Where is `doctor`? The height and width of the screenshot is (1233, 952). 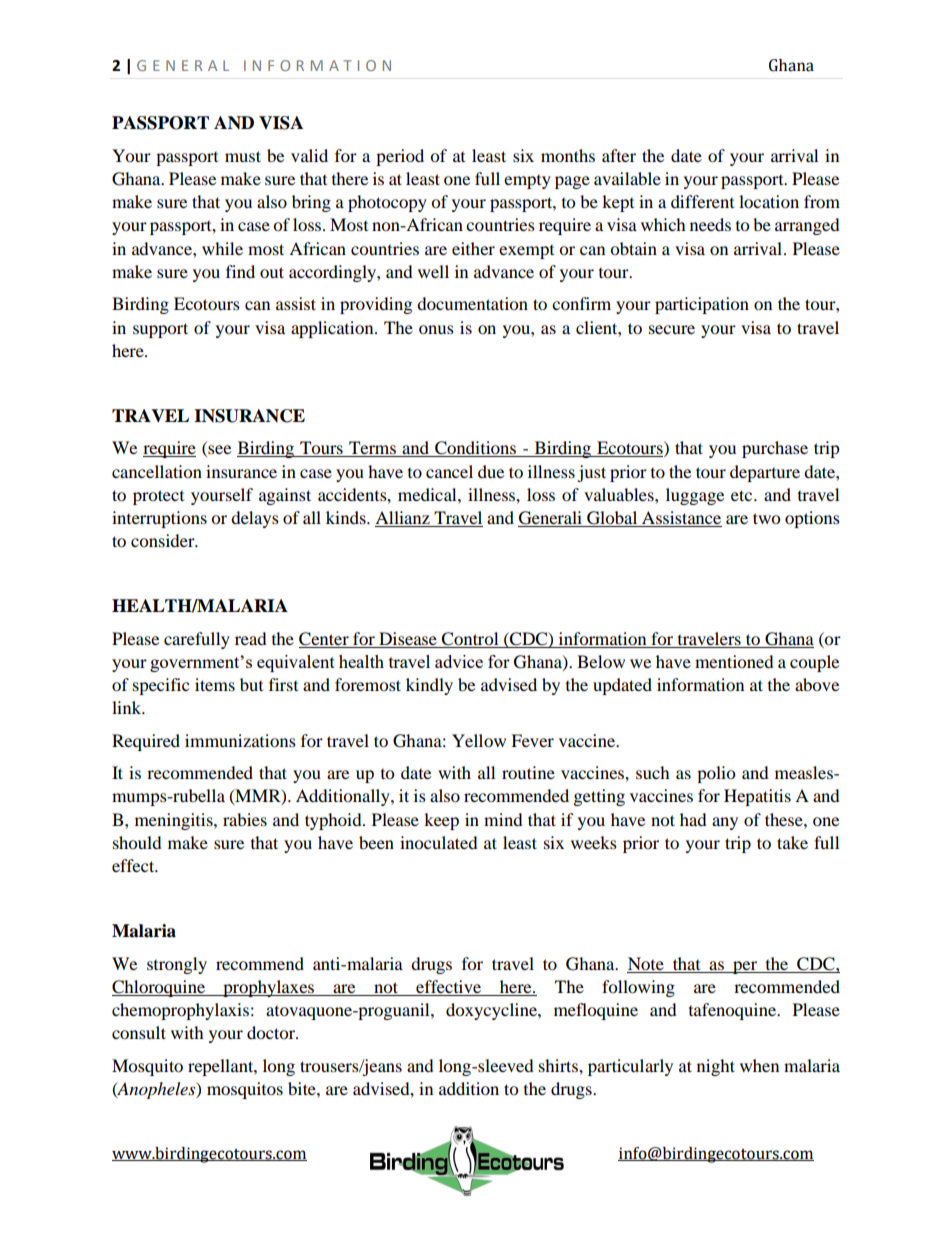
doctor is located at coordinates (272, 1032).
